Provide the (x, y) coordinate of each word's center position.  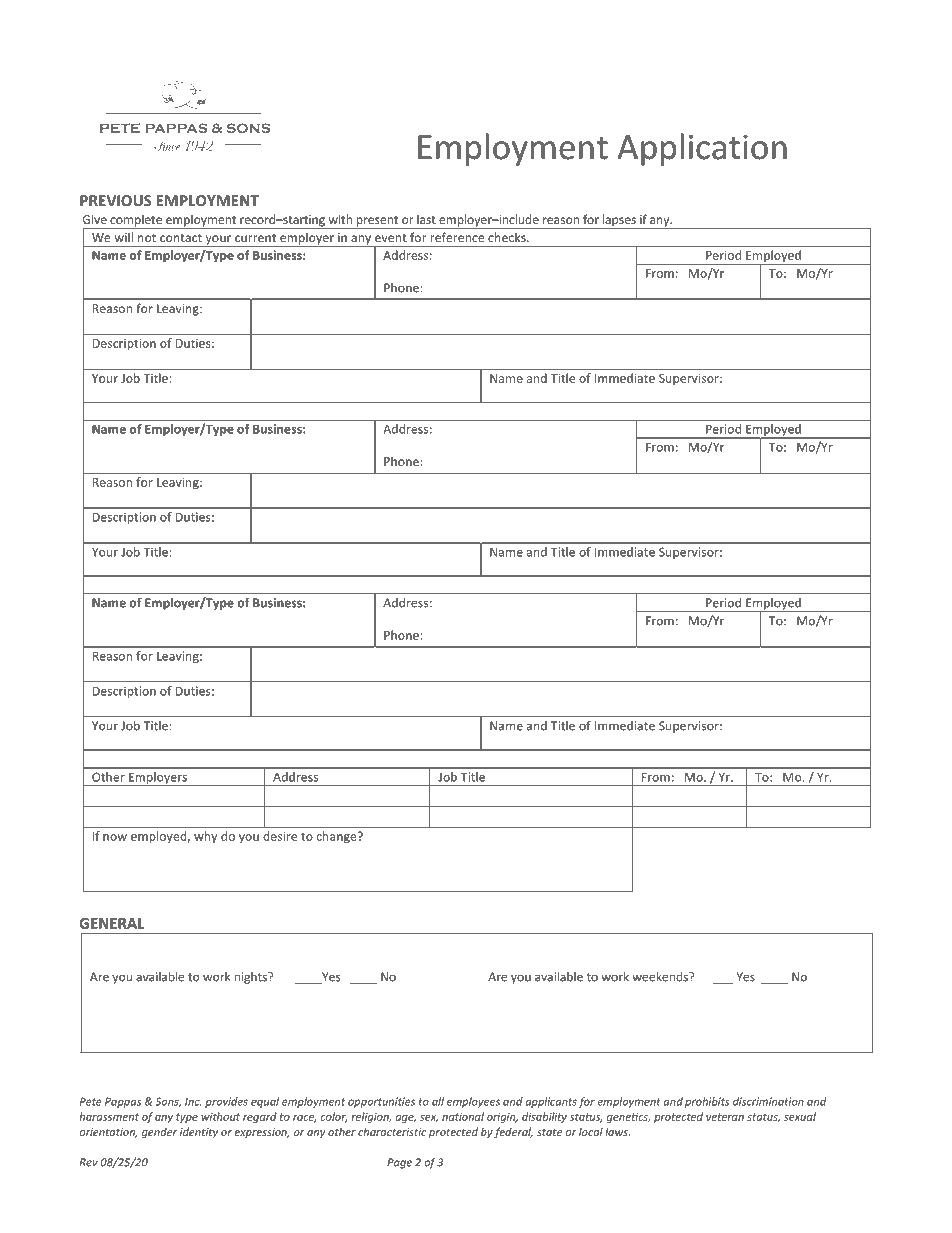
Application (702, 149)
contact (181, 238)
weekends (661, 977)
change (338, 837)
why (205, 837)
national (463, 1116)
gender (159, 1132)
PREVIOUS (115, 200)
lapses (619, 221)
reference (457, 237)
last (426, 219)
